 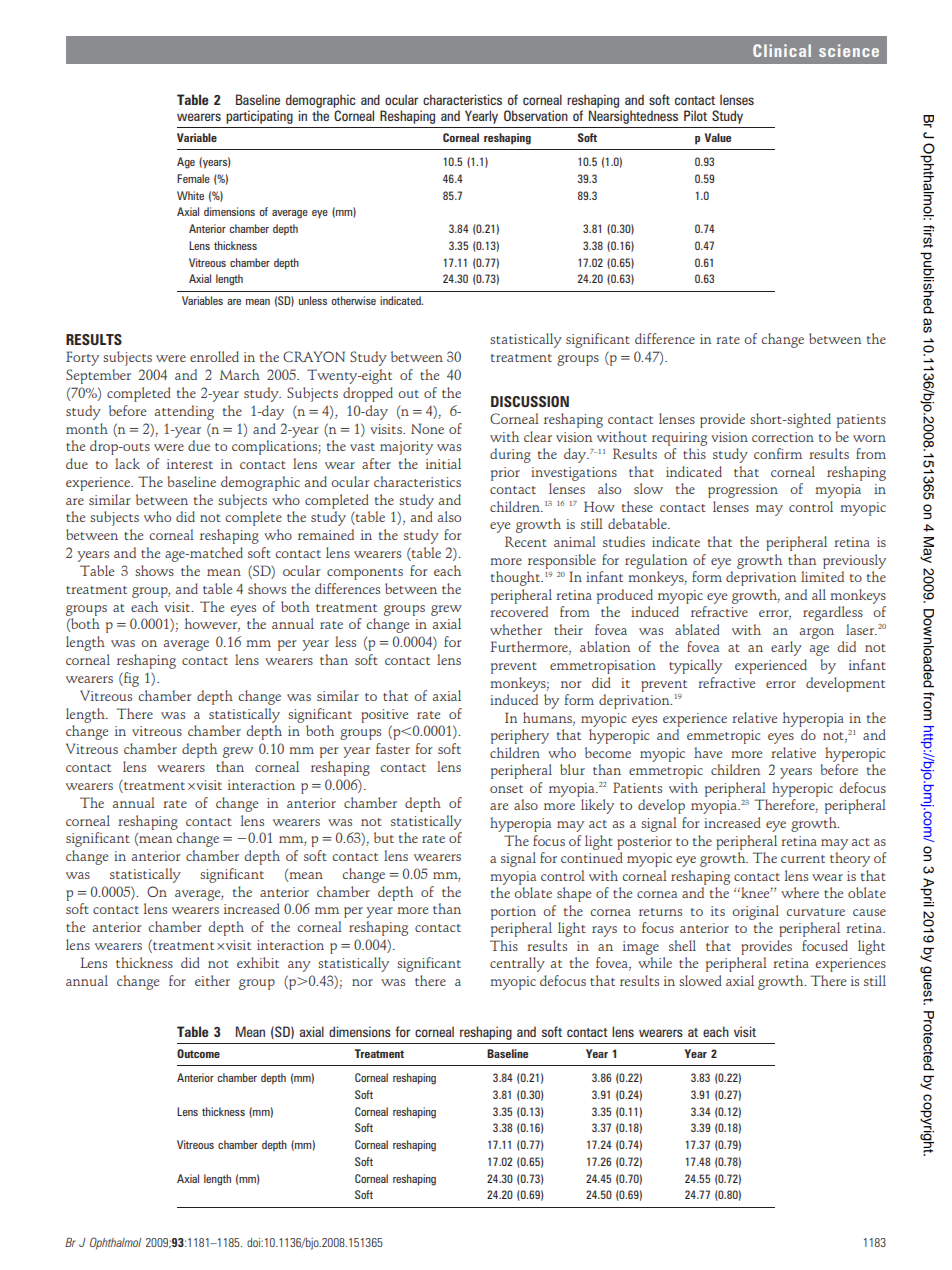 What do you see at coordinates (682, 945) in the screenshot?
I see `shell` at bounding box center [682, 945].
